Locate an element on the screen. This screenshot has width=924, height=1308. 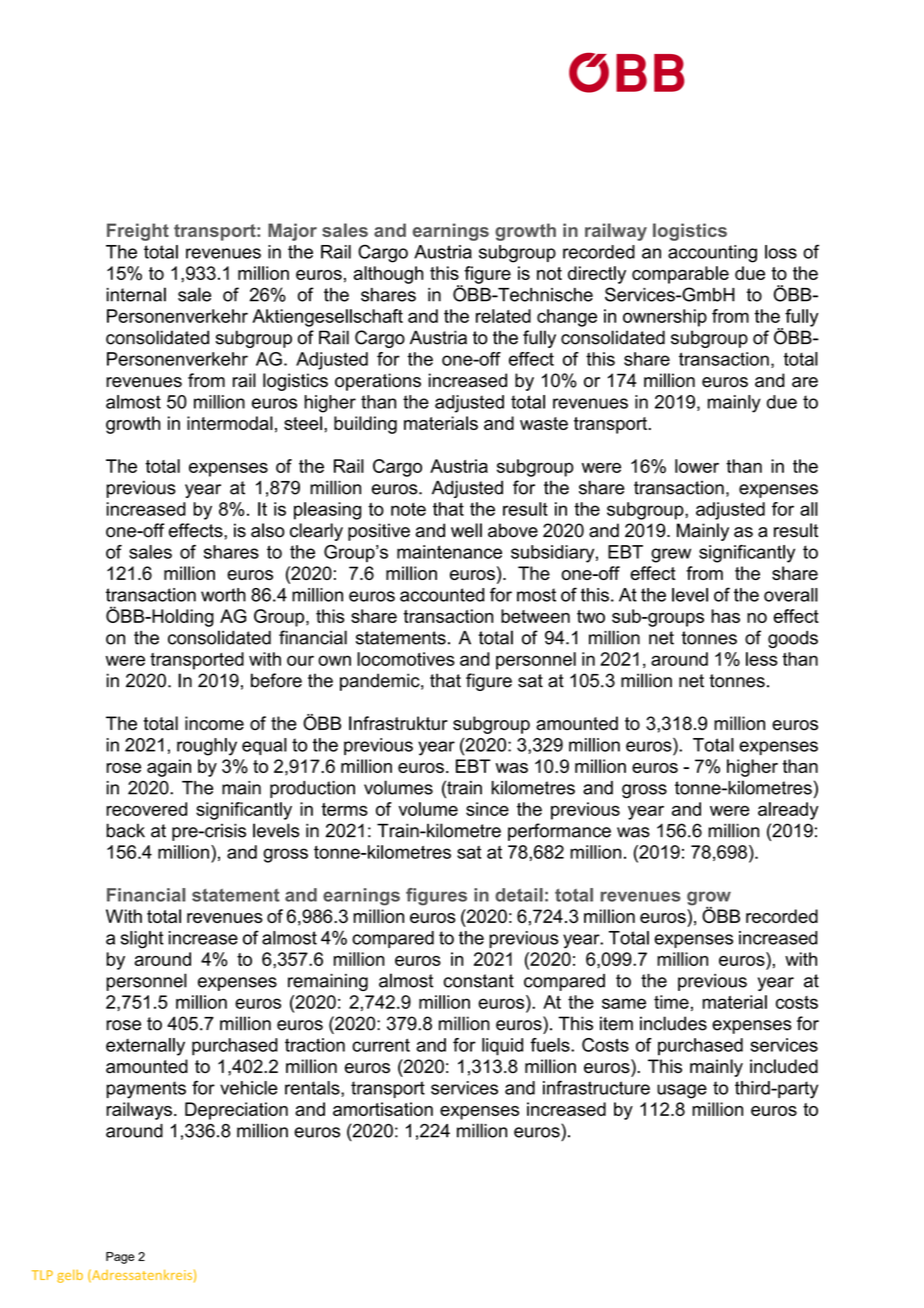
worth is located at coordinates (223, 595).
